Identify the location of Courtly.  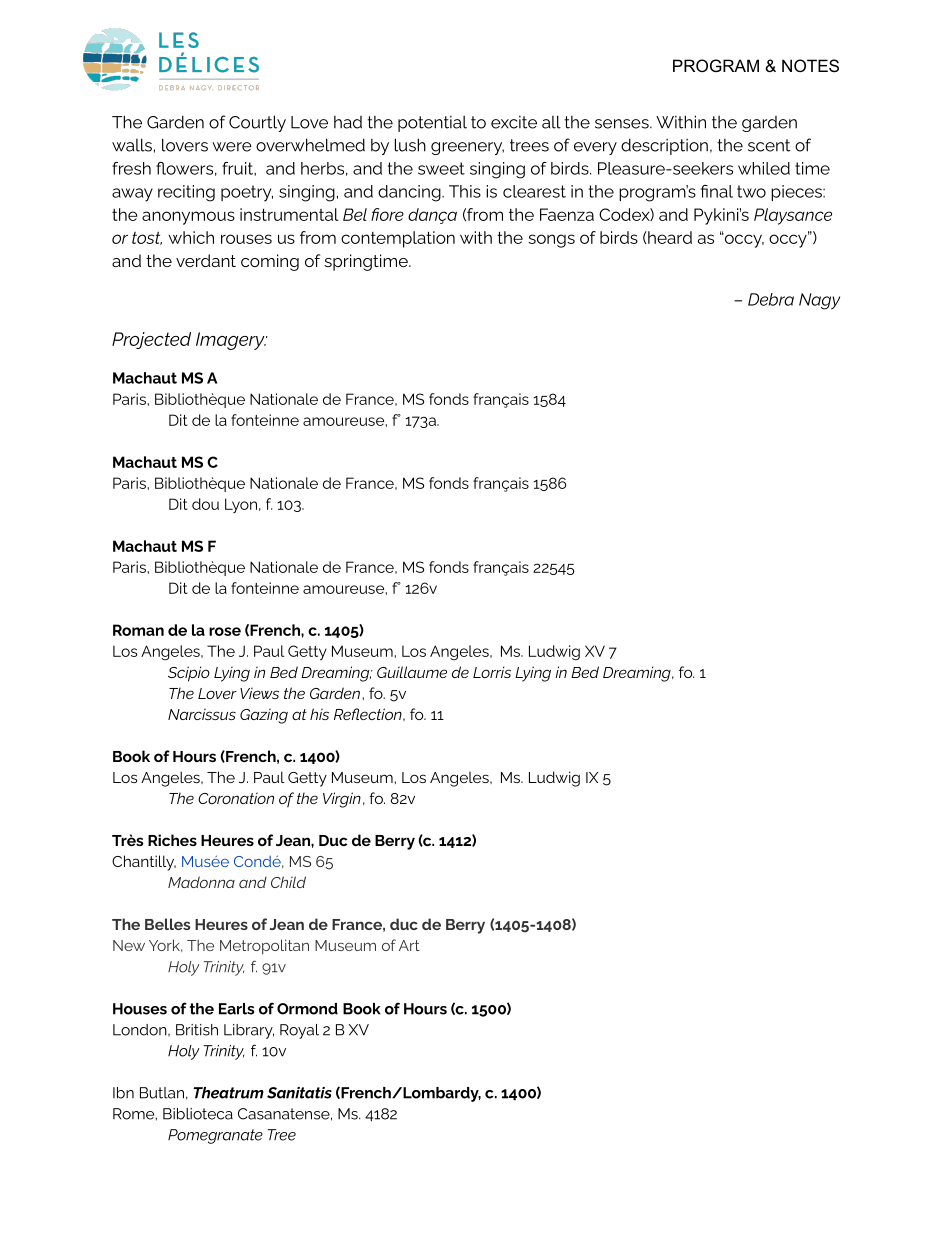
(257, 123).
